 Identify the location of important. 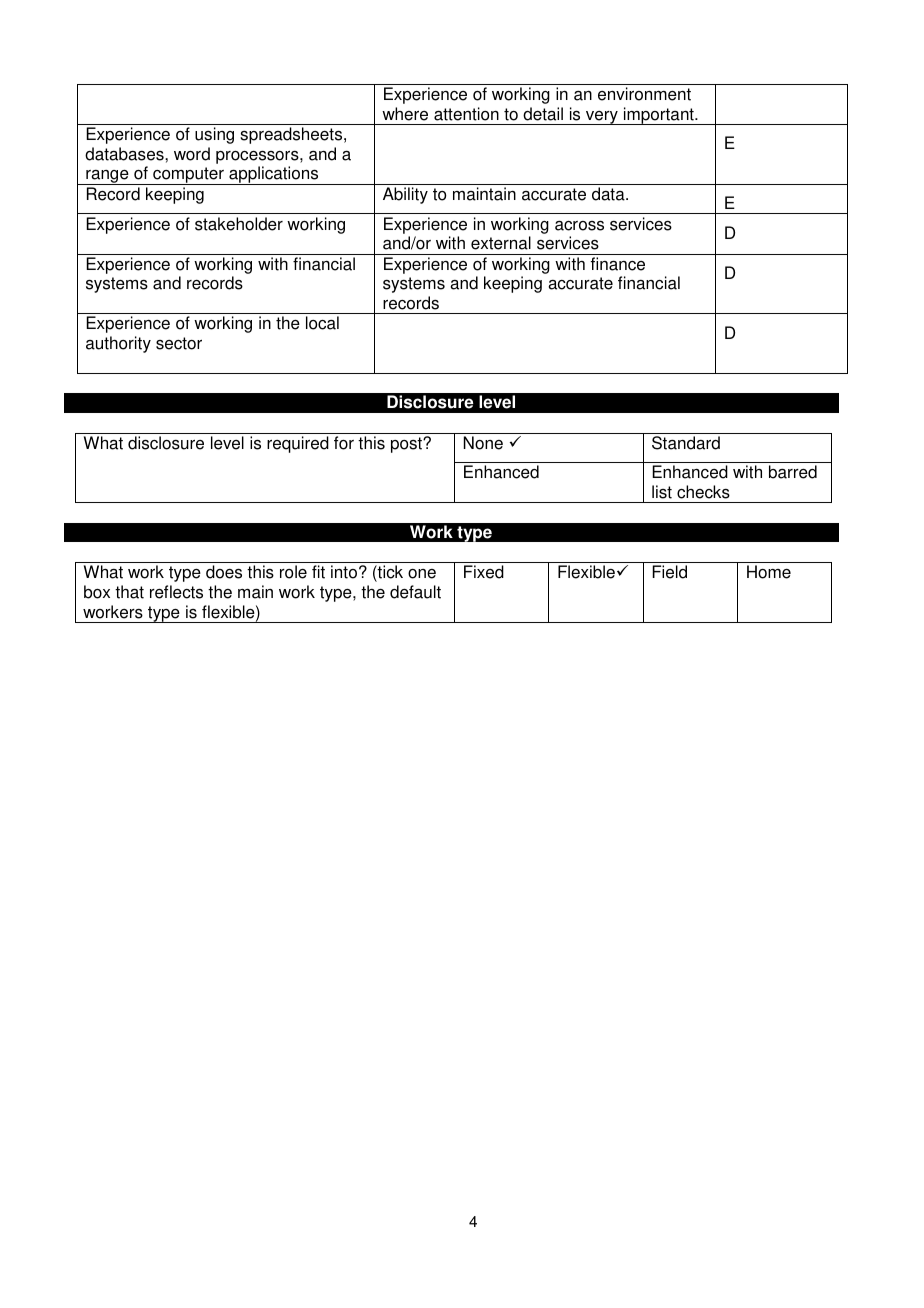
(658, 116).
